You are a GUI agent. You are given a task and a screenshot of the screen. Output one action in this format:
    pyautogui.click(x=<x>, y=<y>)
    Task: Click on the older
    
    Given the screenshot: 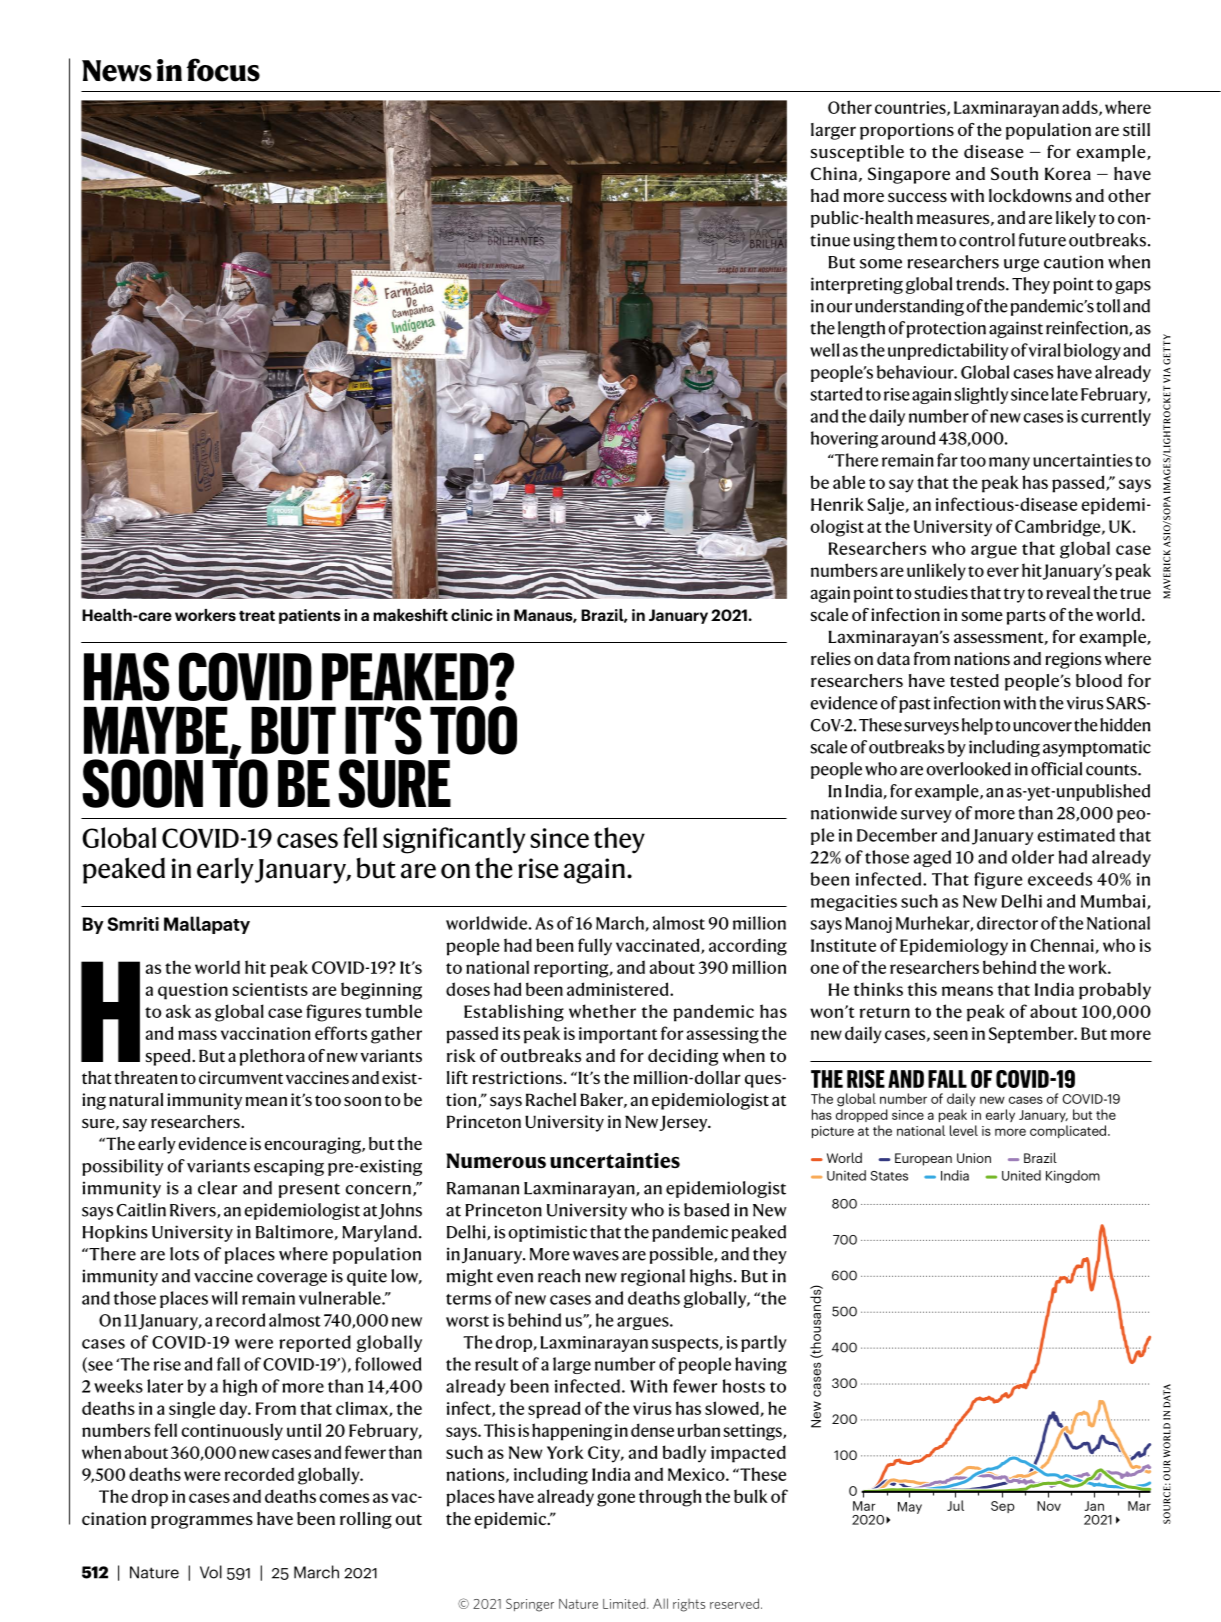 What is the action you would take?
    pyautogui.click(x=1033, y=857)
